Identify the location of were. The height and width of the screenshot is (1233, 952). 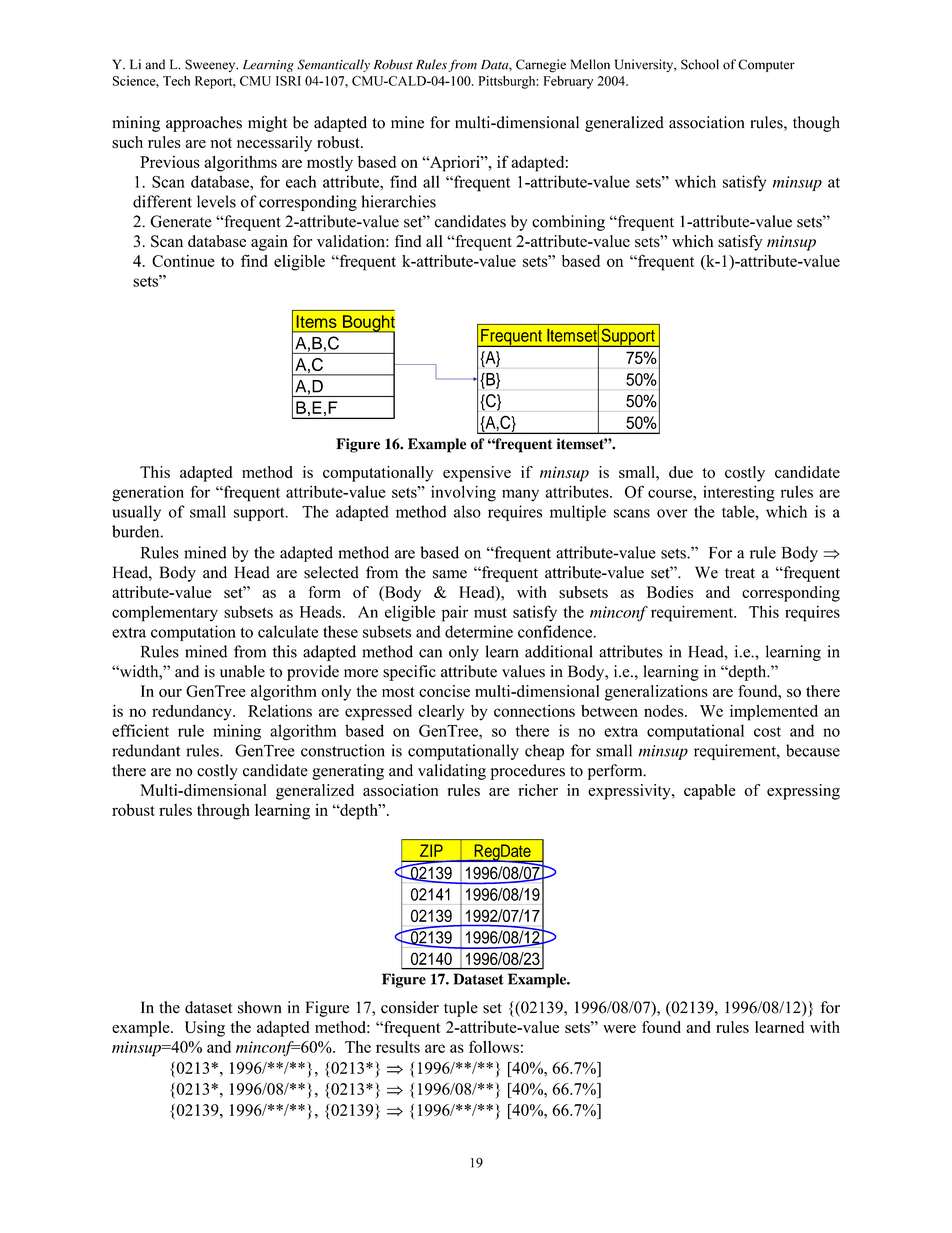
(619, 1029).
